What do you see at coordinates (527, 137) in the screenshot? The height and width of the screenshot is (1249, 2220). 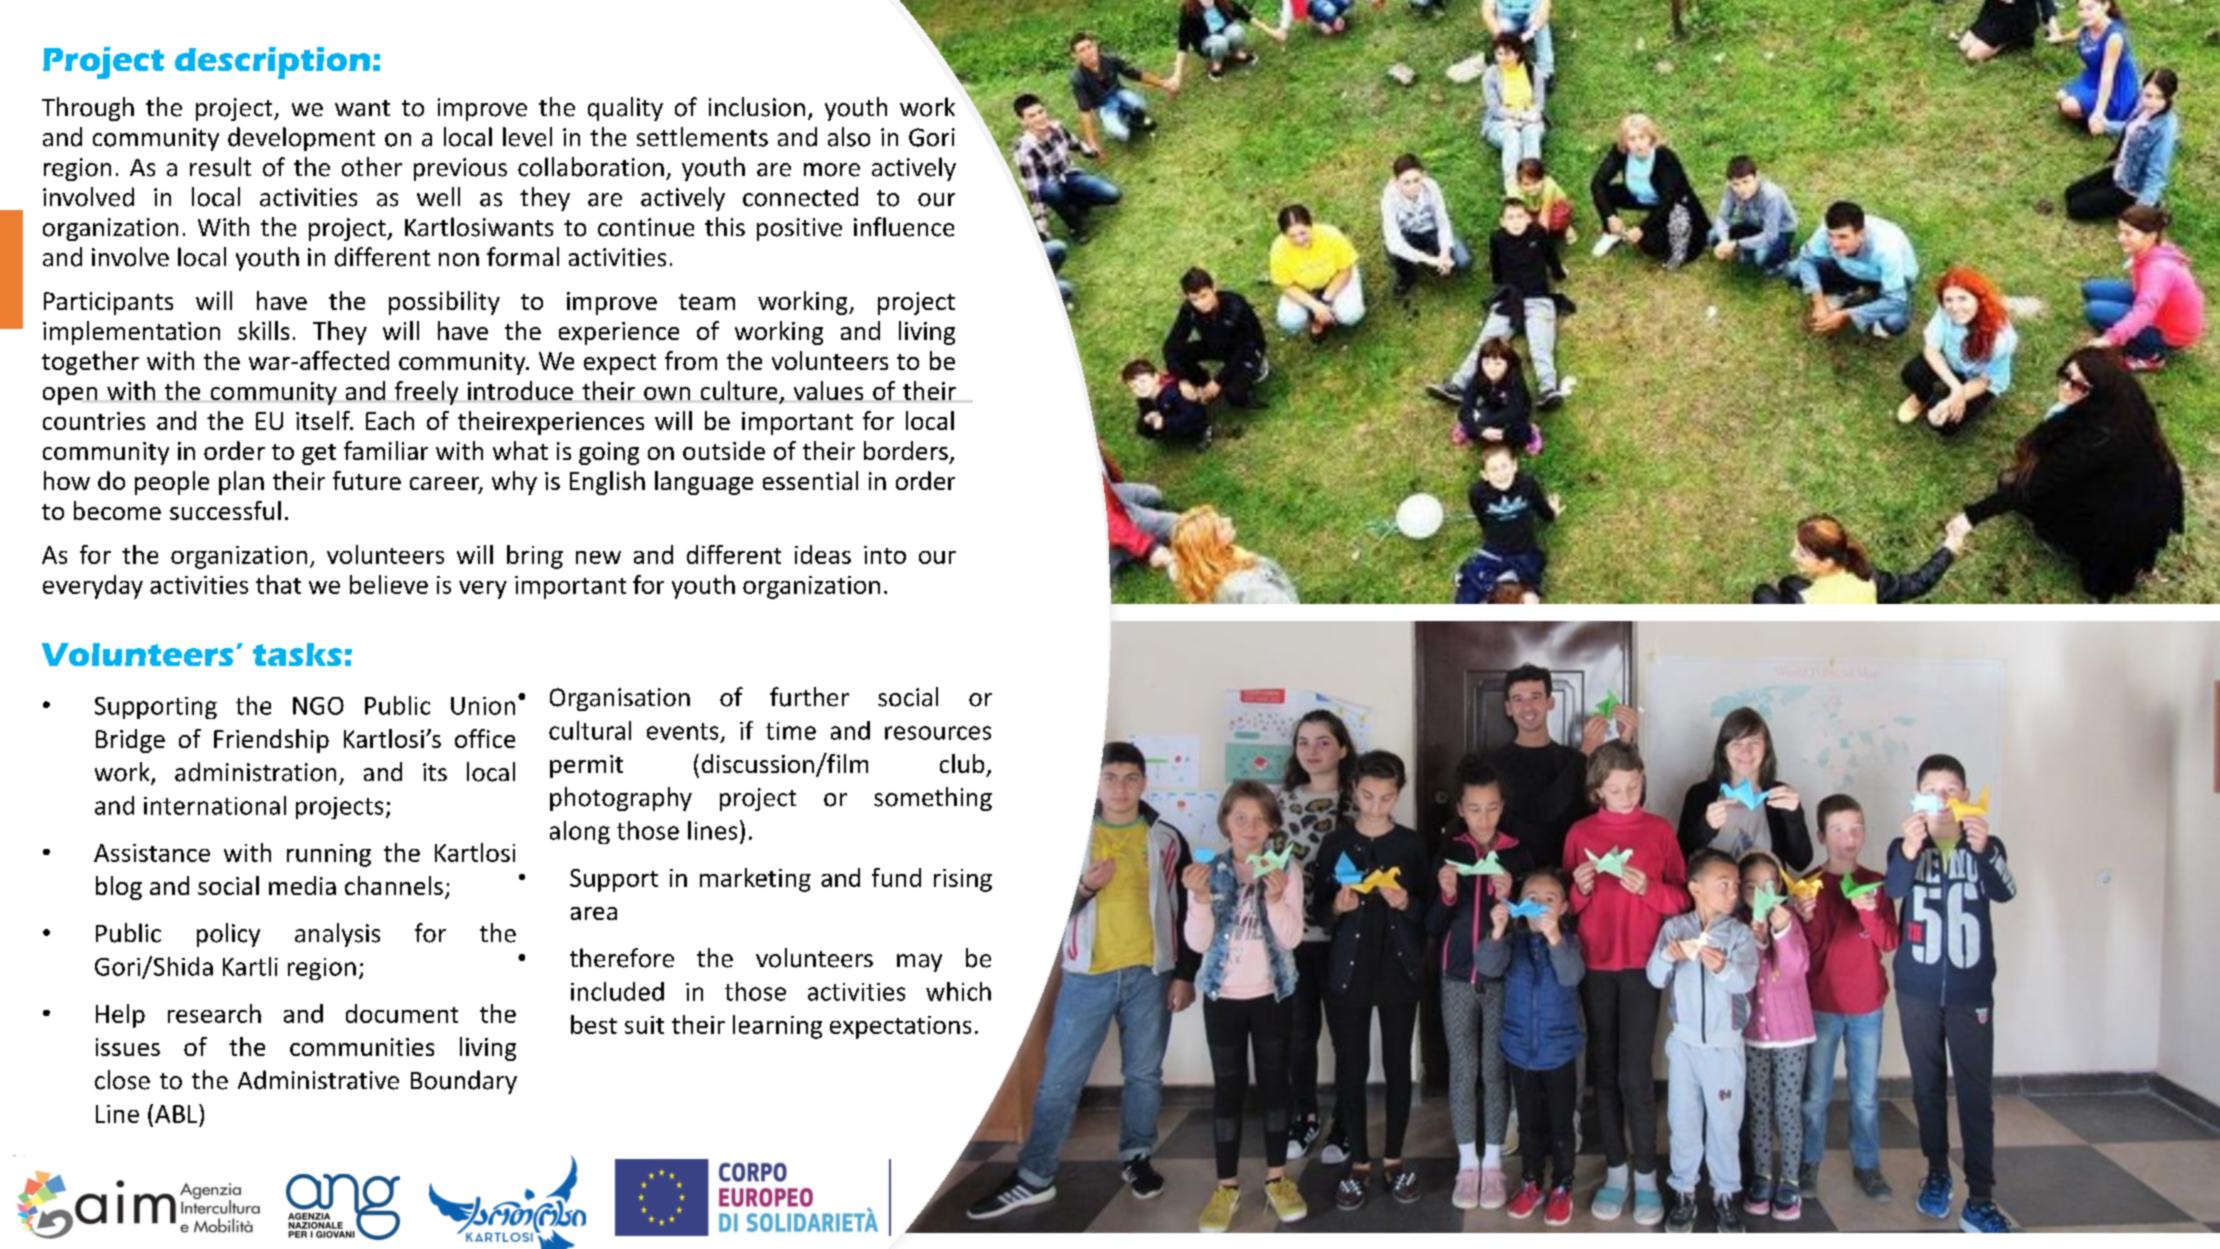 I see `level` at bounding box center [527, 137].
